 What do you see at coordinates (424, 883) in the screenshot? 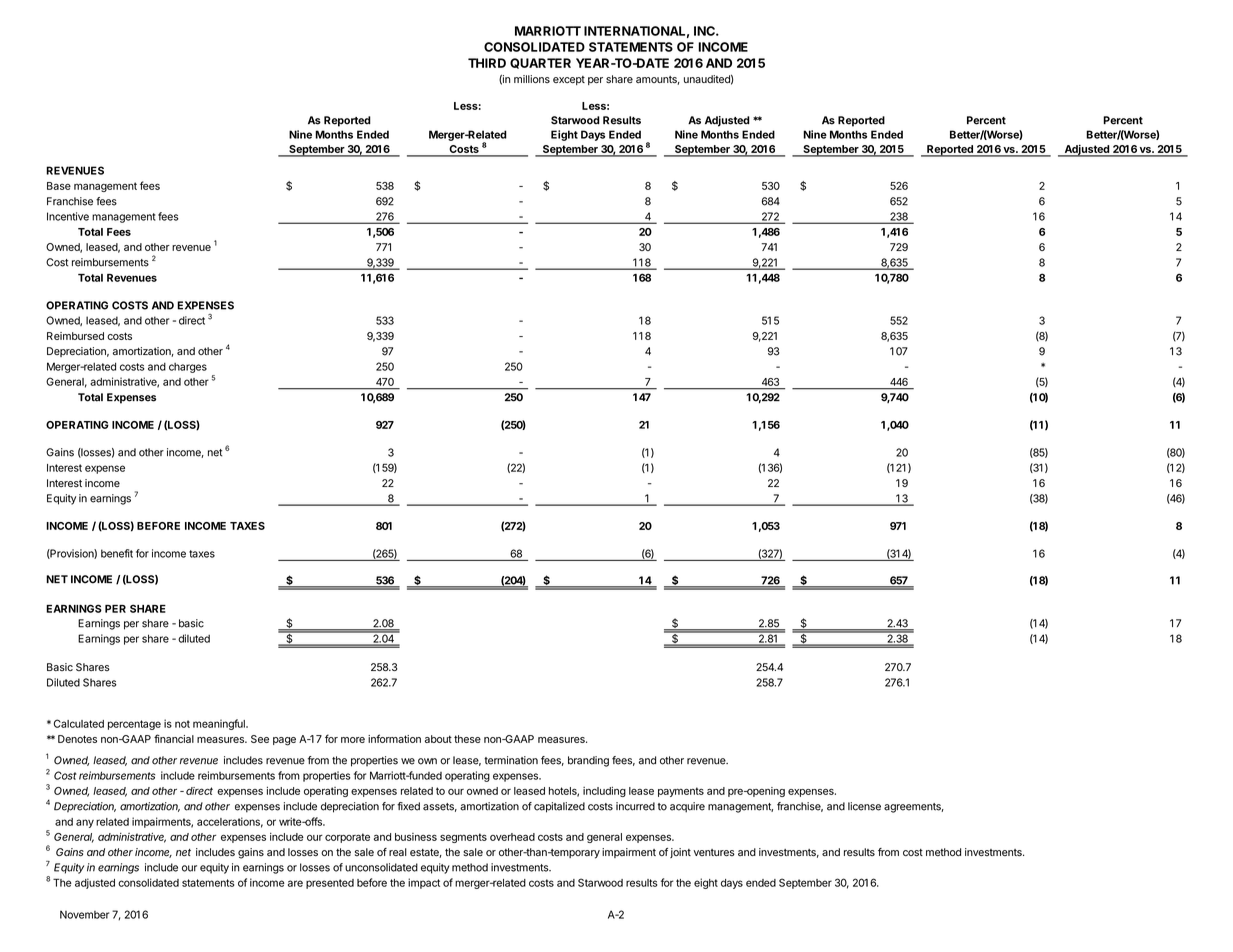
I see `impact` at bounding box center [424, 883].
